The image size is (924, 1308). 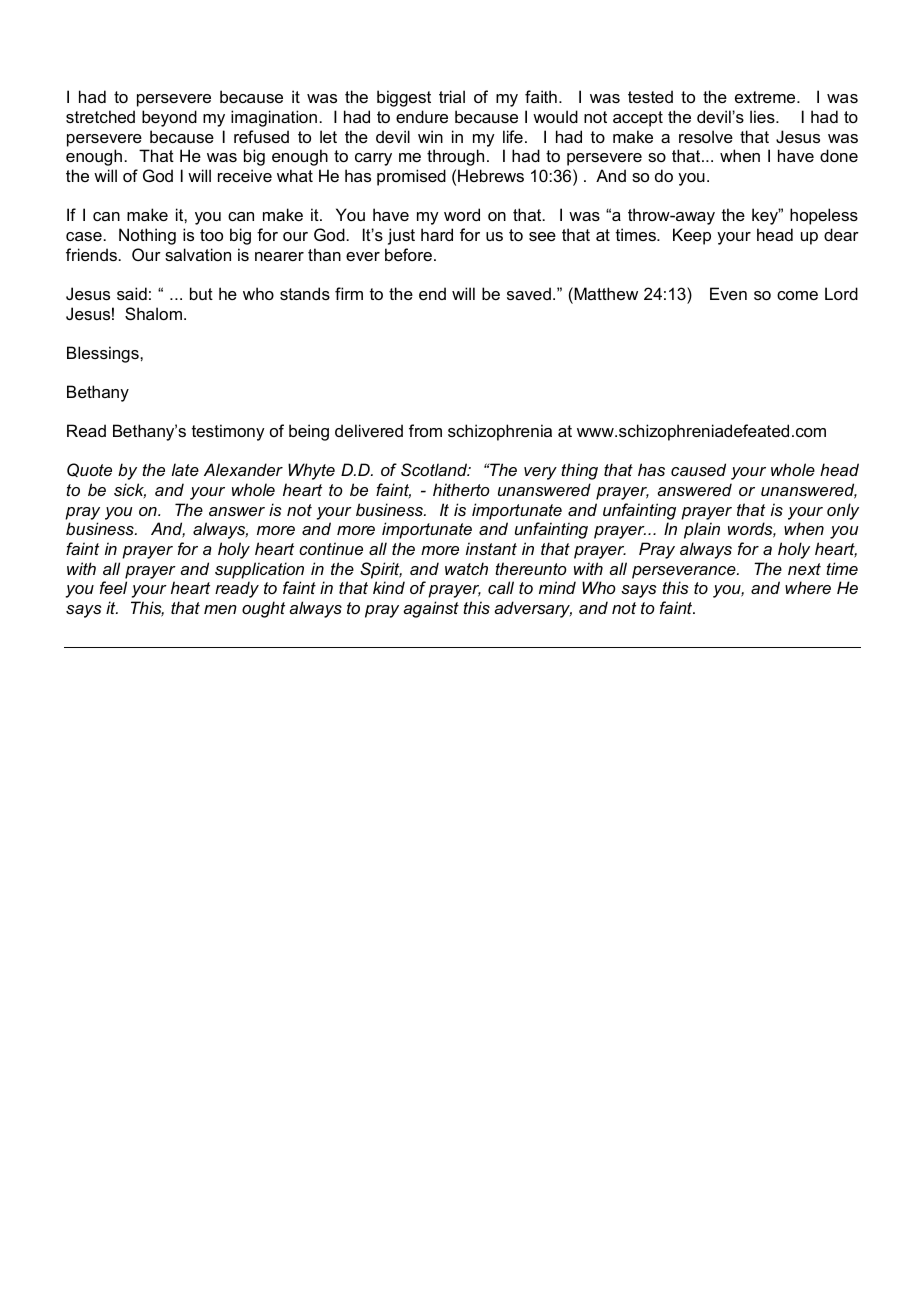 What do you see at coordinates (797, 295) in the screenshot?
I see `come` at bounding box center [797, 295].
